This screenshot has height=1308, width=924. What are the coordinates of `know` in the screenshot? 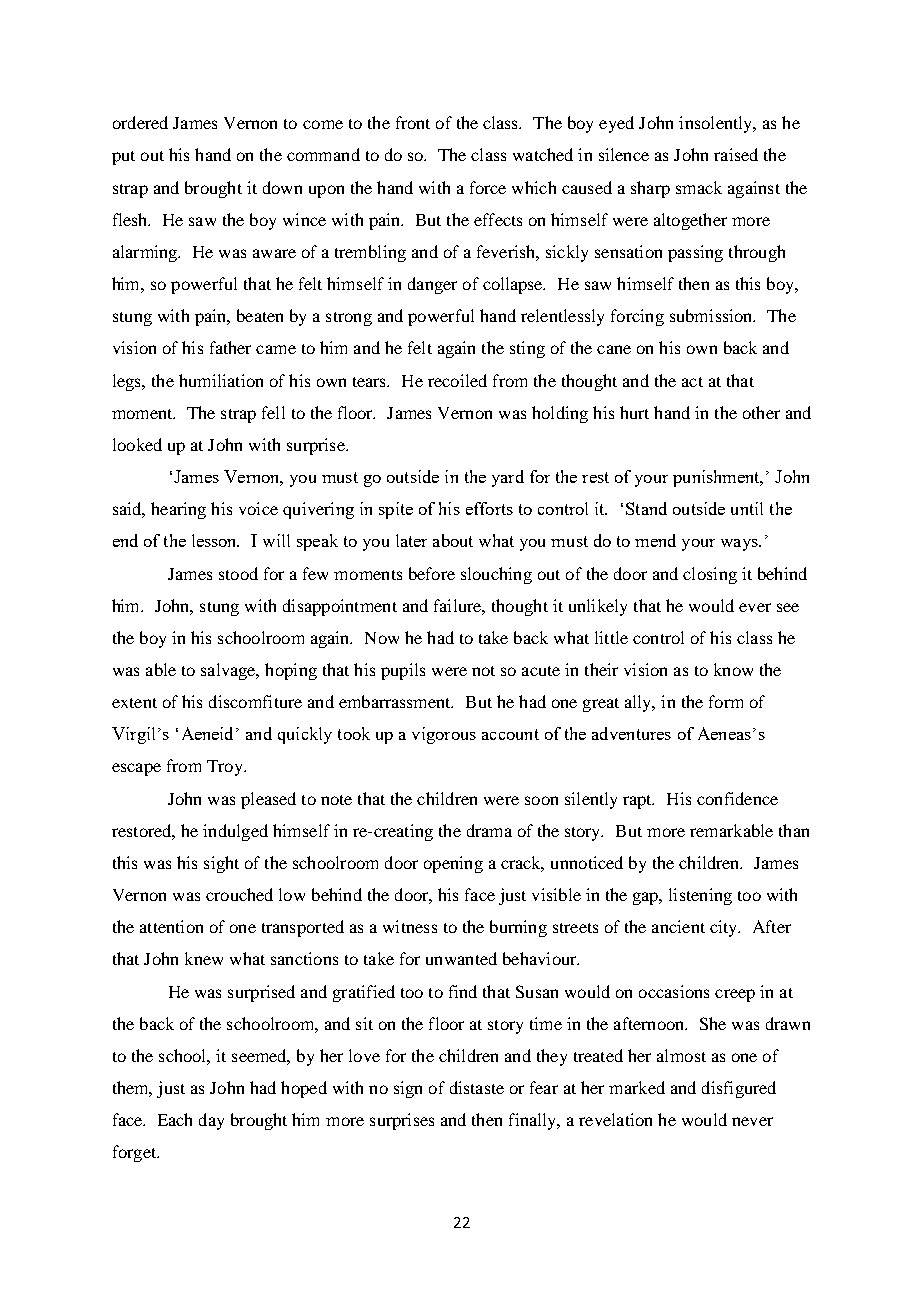 It's located at (733, 669).
